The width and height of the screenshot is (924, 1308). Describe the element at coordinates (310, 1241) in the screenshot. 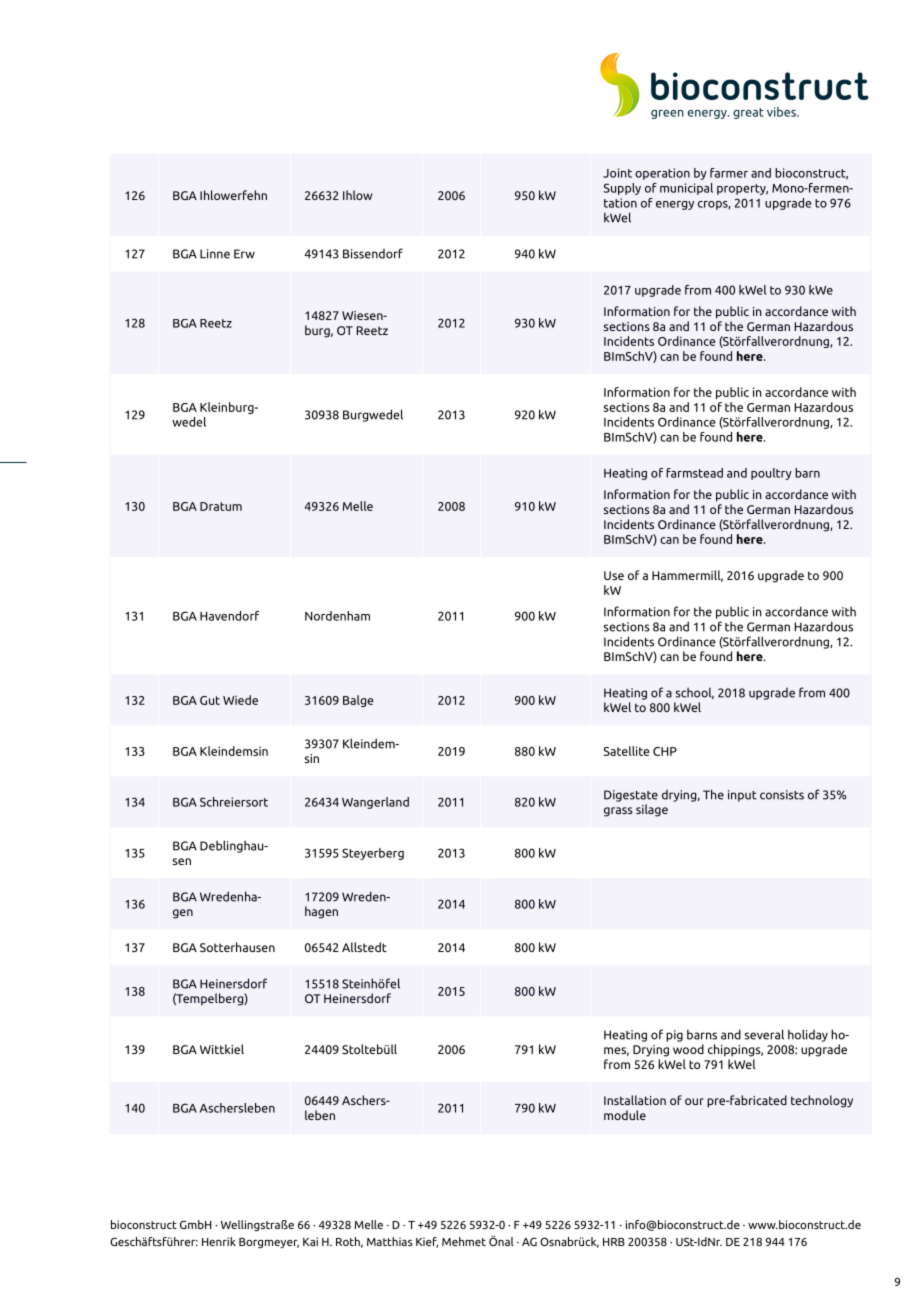

I see `Kai` at that location.
